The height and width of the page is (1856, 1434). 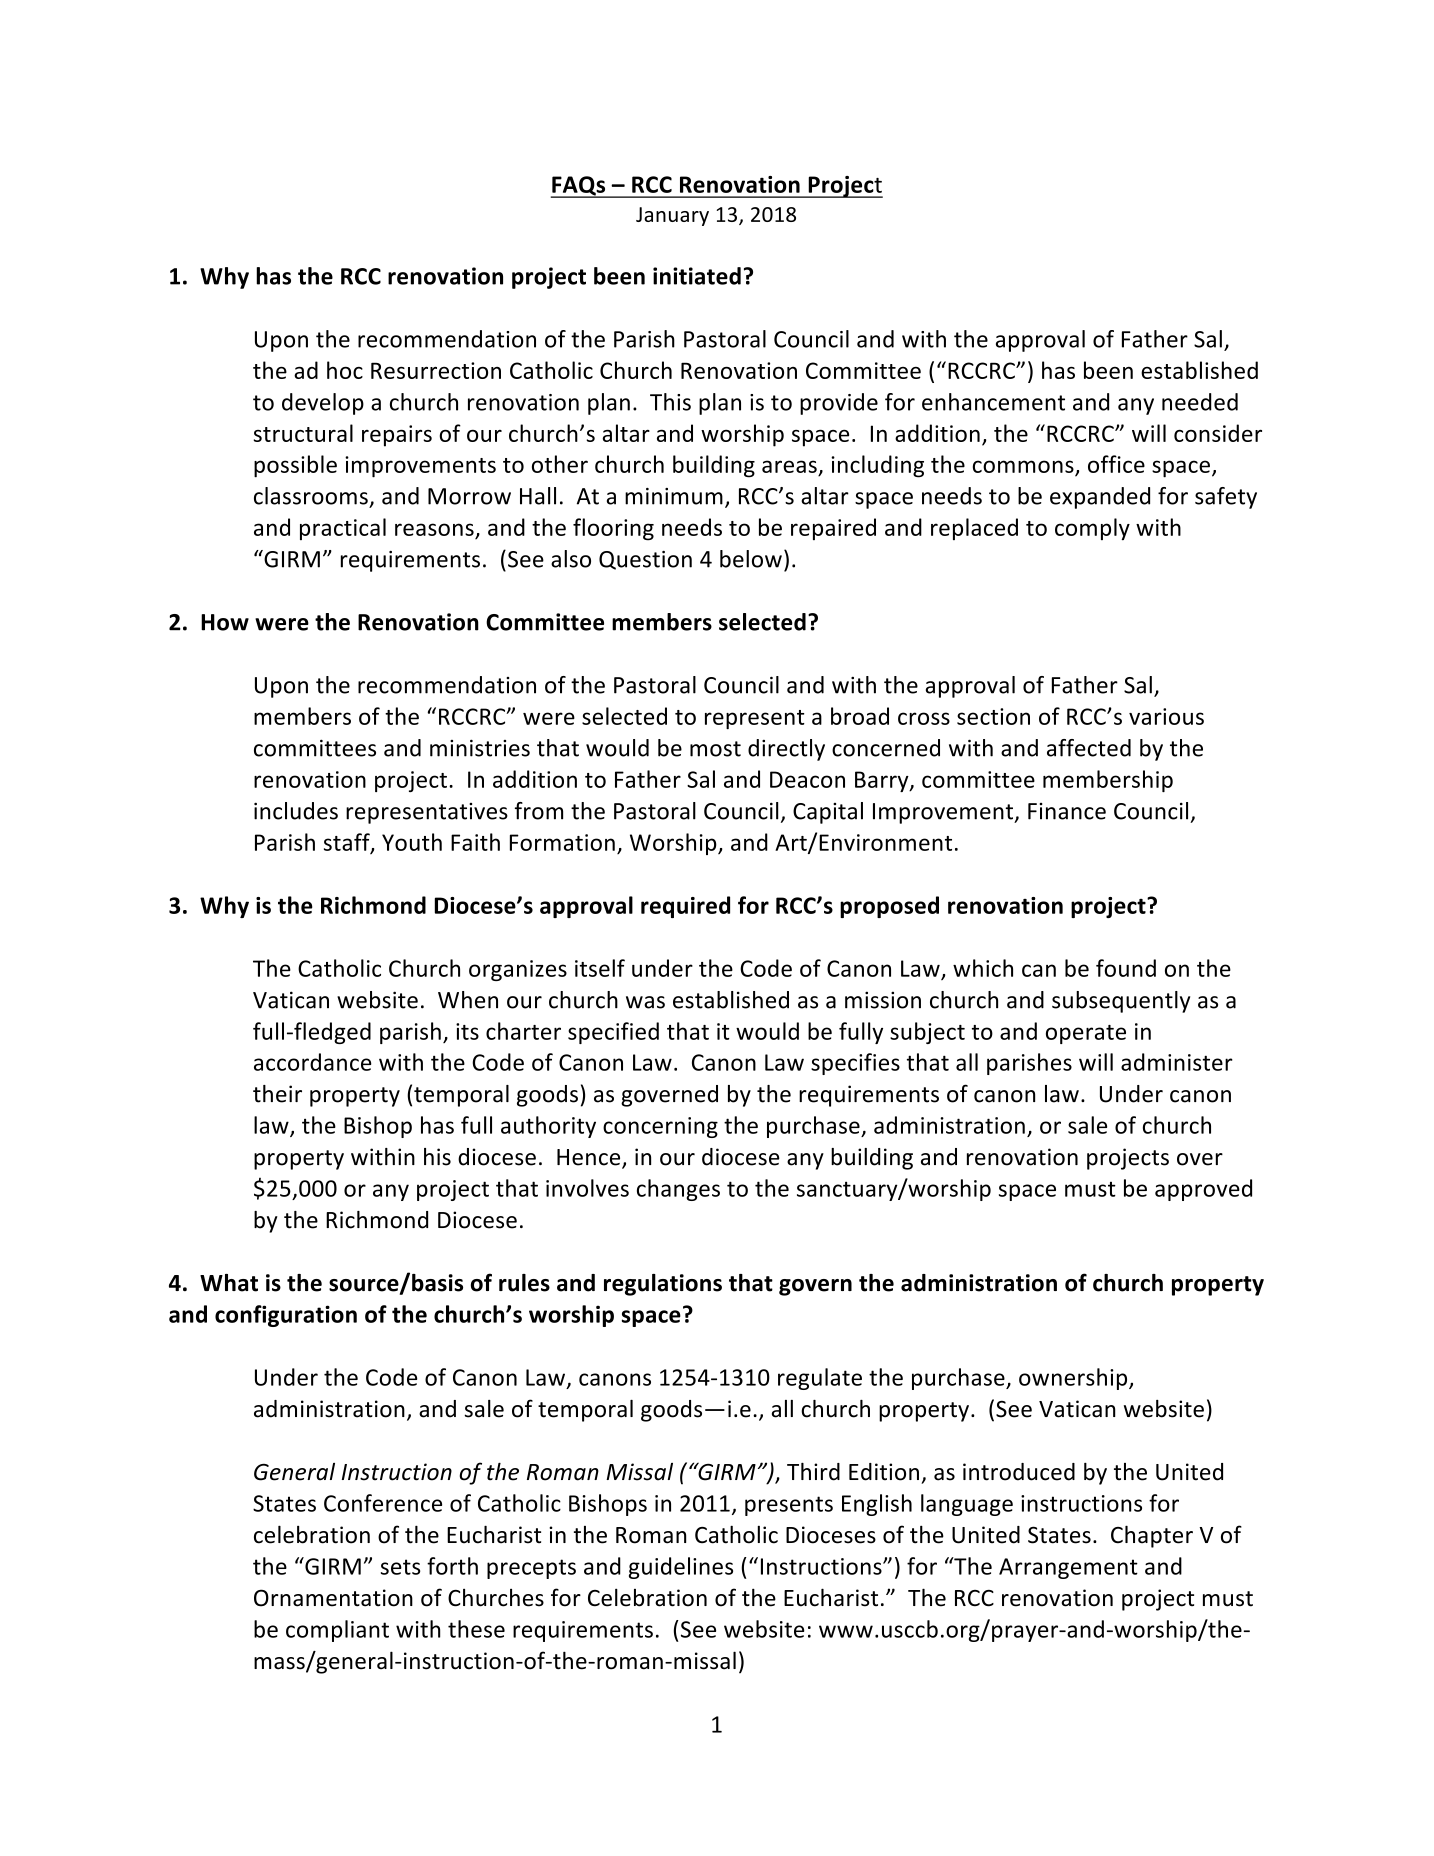 I want to click on their, so click(x=277, y=1094).
